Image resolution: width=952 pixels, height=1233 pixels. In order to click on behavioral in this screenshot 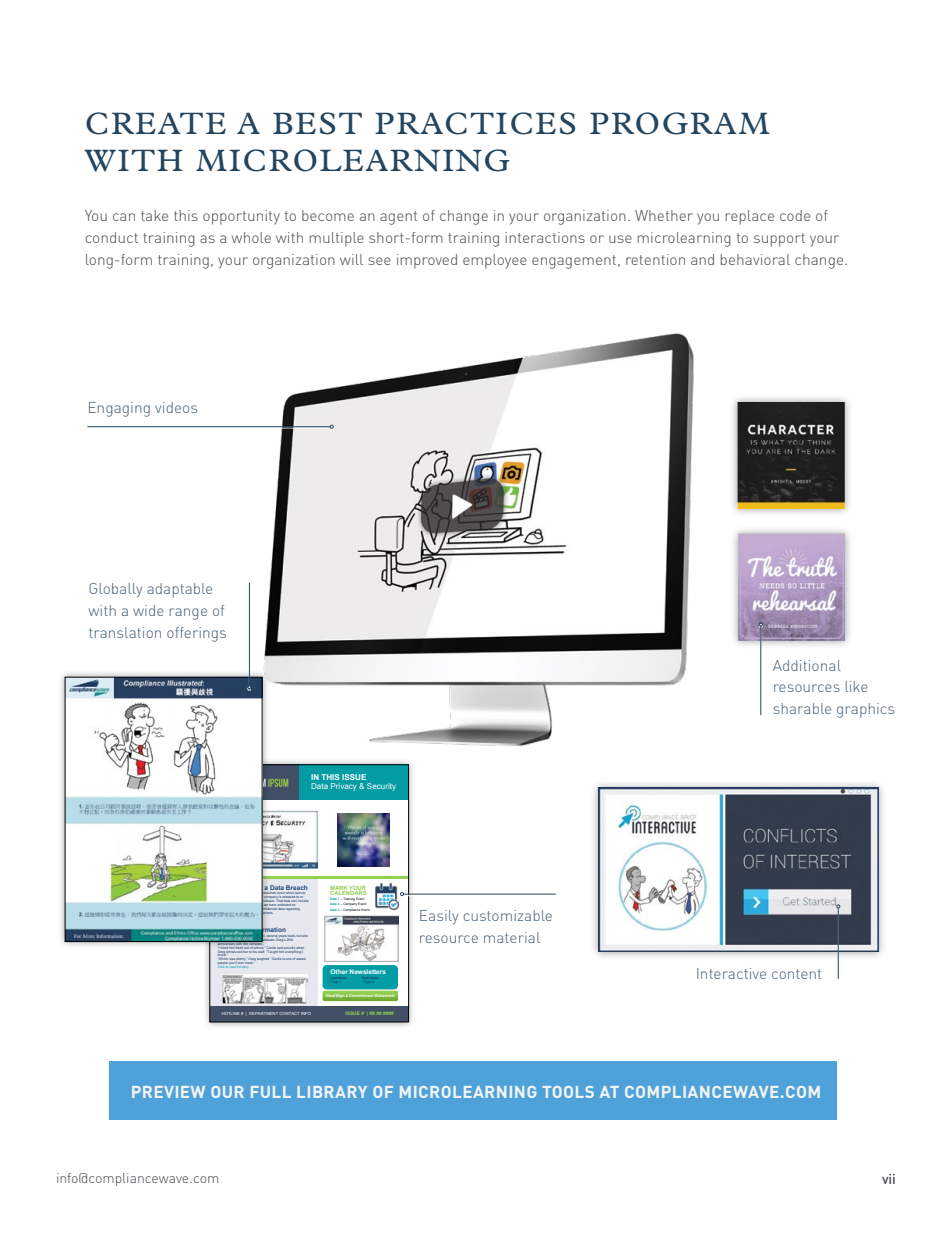, I will do `click(755, 259)`.
